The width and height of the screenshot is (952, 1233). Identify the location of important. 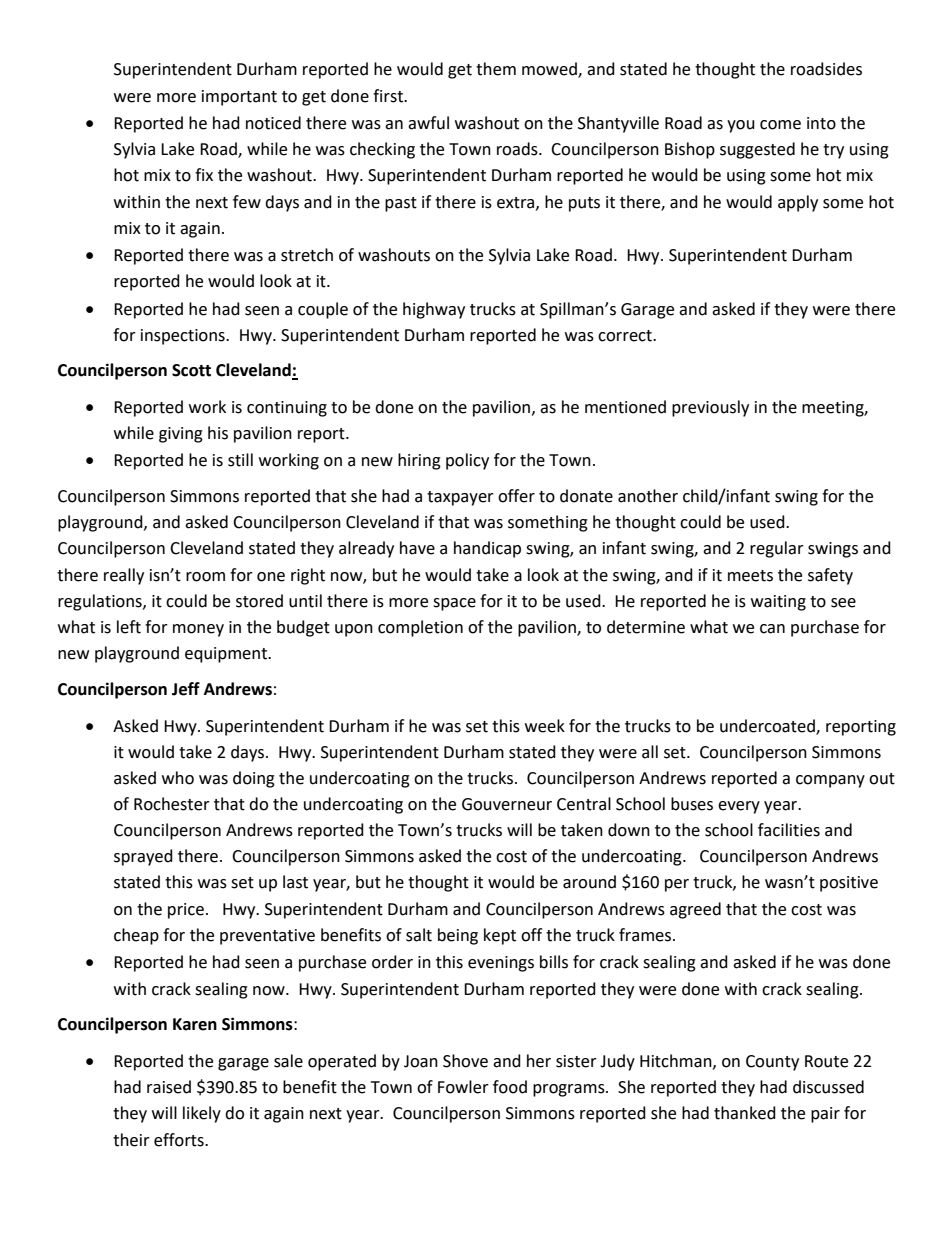
(239, 98).
